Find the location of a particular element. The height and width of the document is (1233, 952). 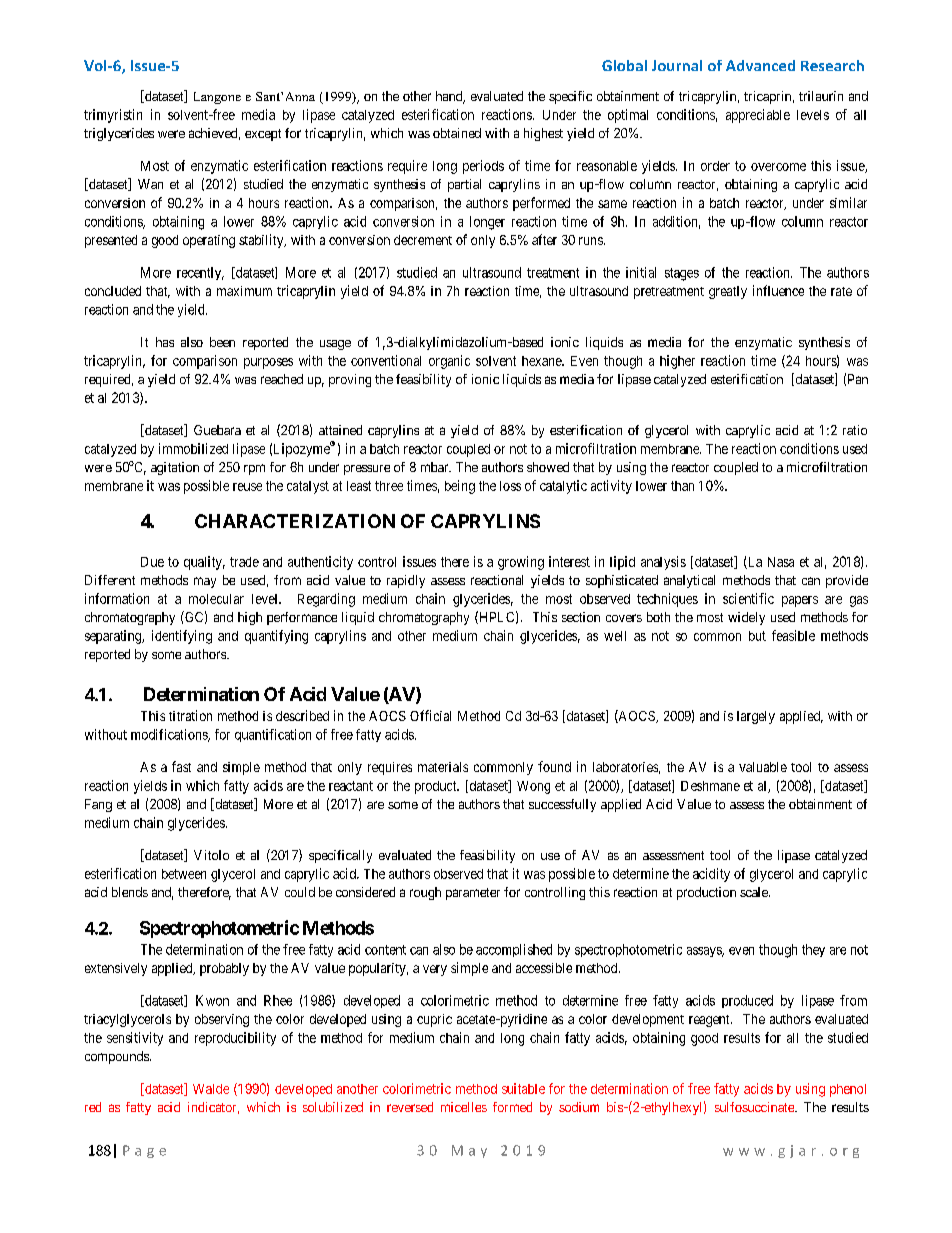

molecular is located at coordinates (216, 599).
